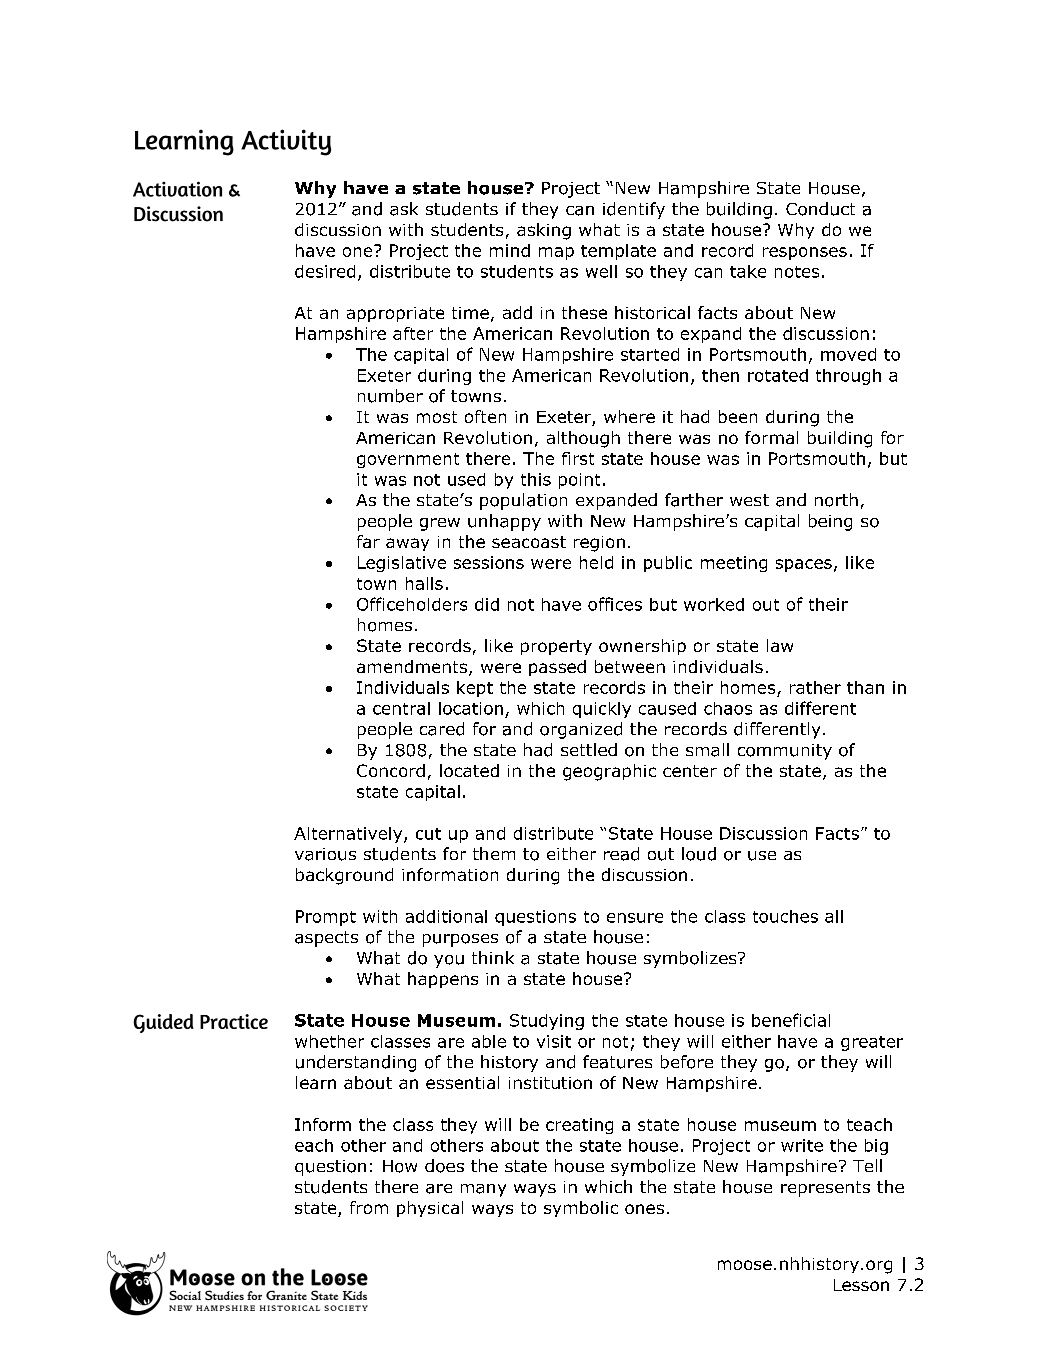  Describe the element at coordinates (589, 749) in the image. I see `settled` at that location.
